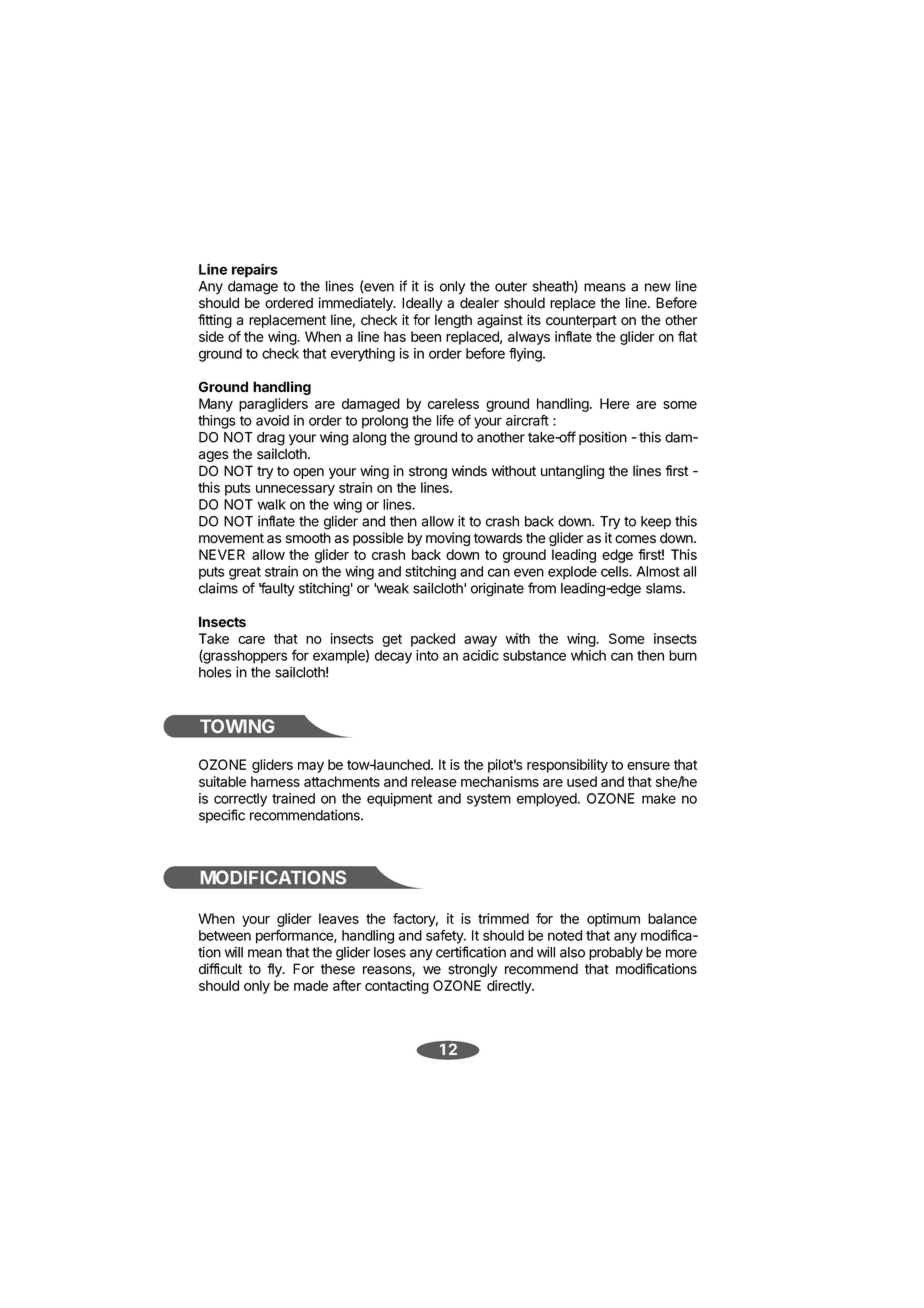 Image resolution: width=924 pixels, height=1308 pixels. What do you see at coordinates (448, 539) in the screenshot?
I see `moving` at bounding box center [448, 539].
